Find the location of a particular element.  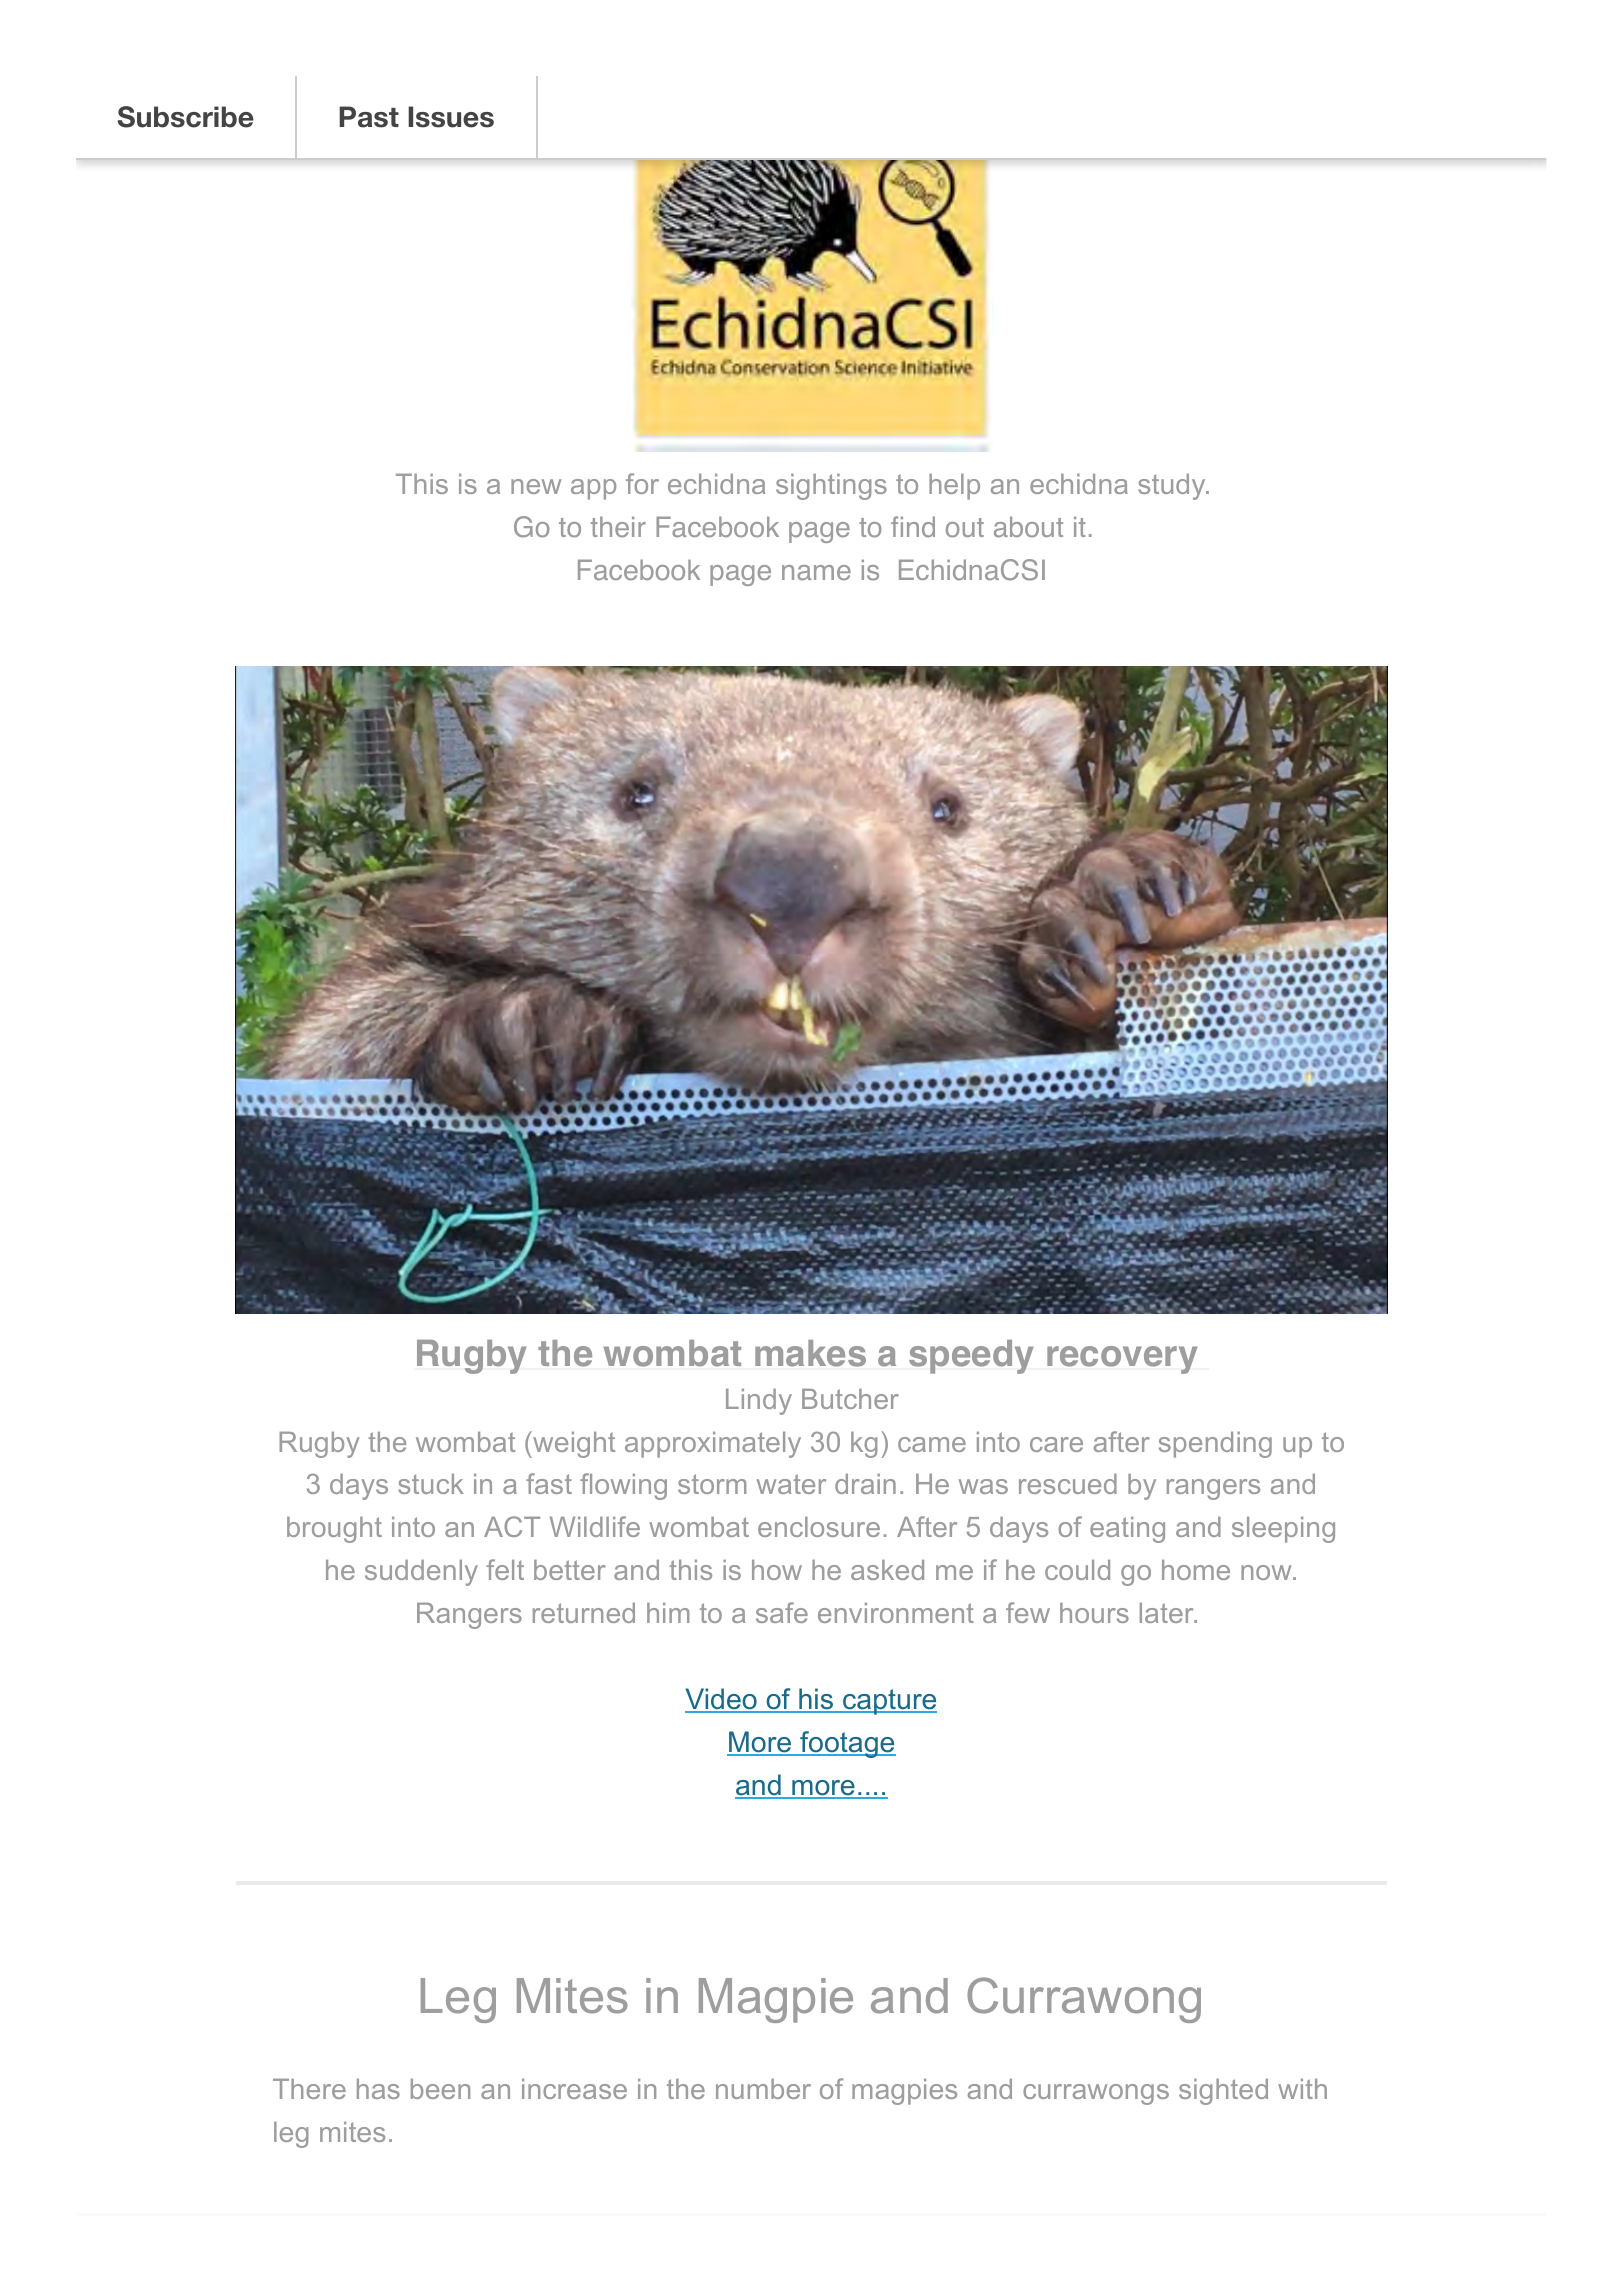

Issues is located at coordinates (451, 117).
